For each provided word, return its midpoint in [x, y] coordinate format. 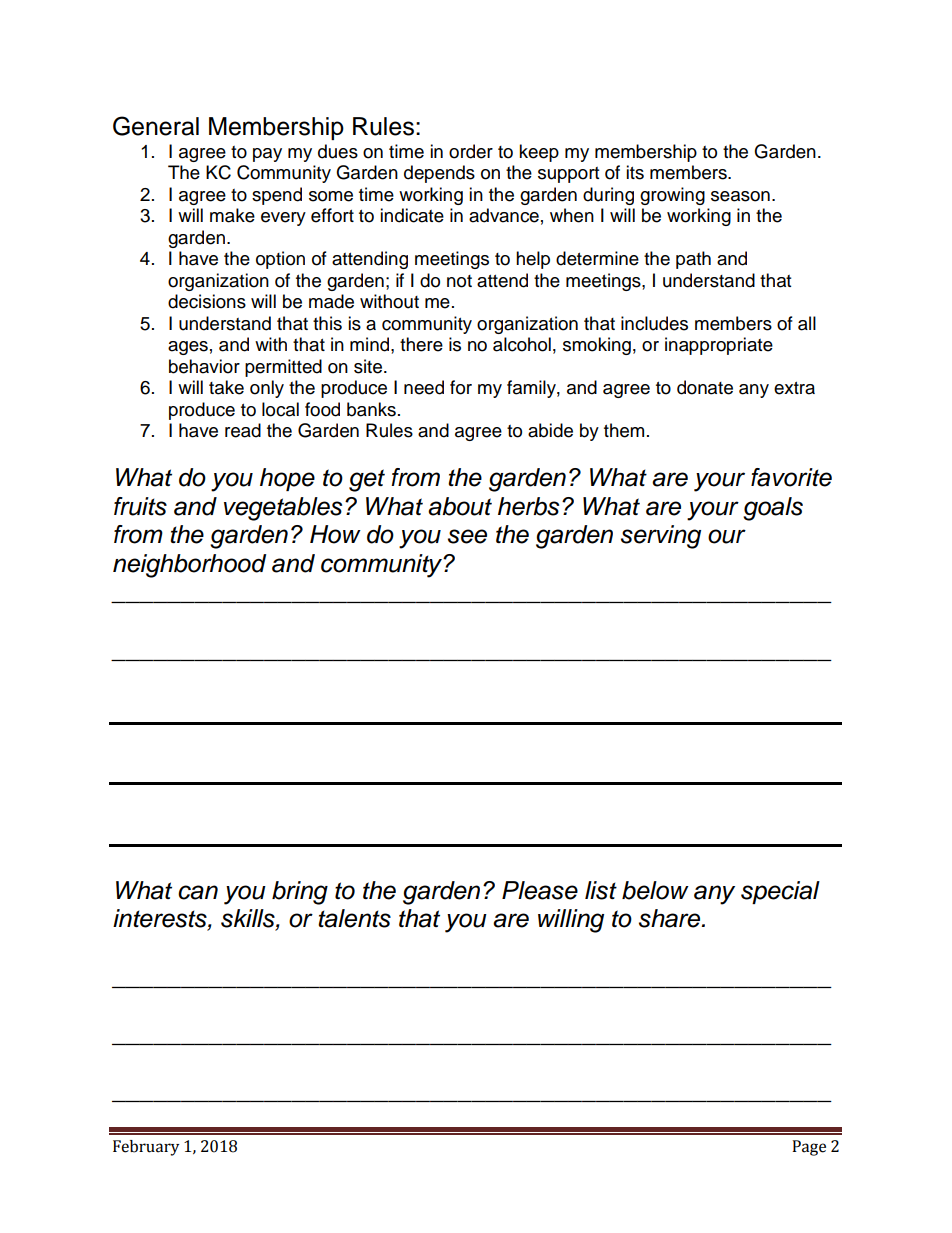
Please [540, 890]
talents [354, 918]
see [467, 536]
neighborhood [189, 566]
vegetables [283, 509]
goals [773, 509]
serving [661, 537]
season [740, 196]
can [198, 892]
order [471, 151]
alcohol [522, 344]
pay [267, 155]
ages [188, 348]
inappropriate [719, 346]
